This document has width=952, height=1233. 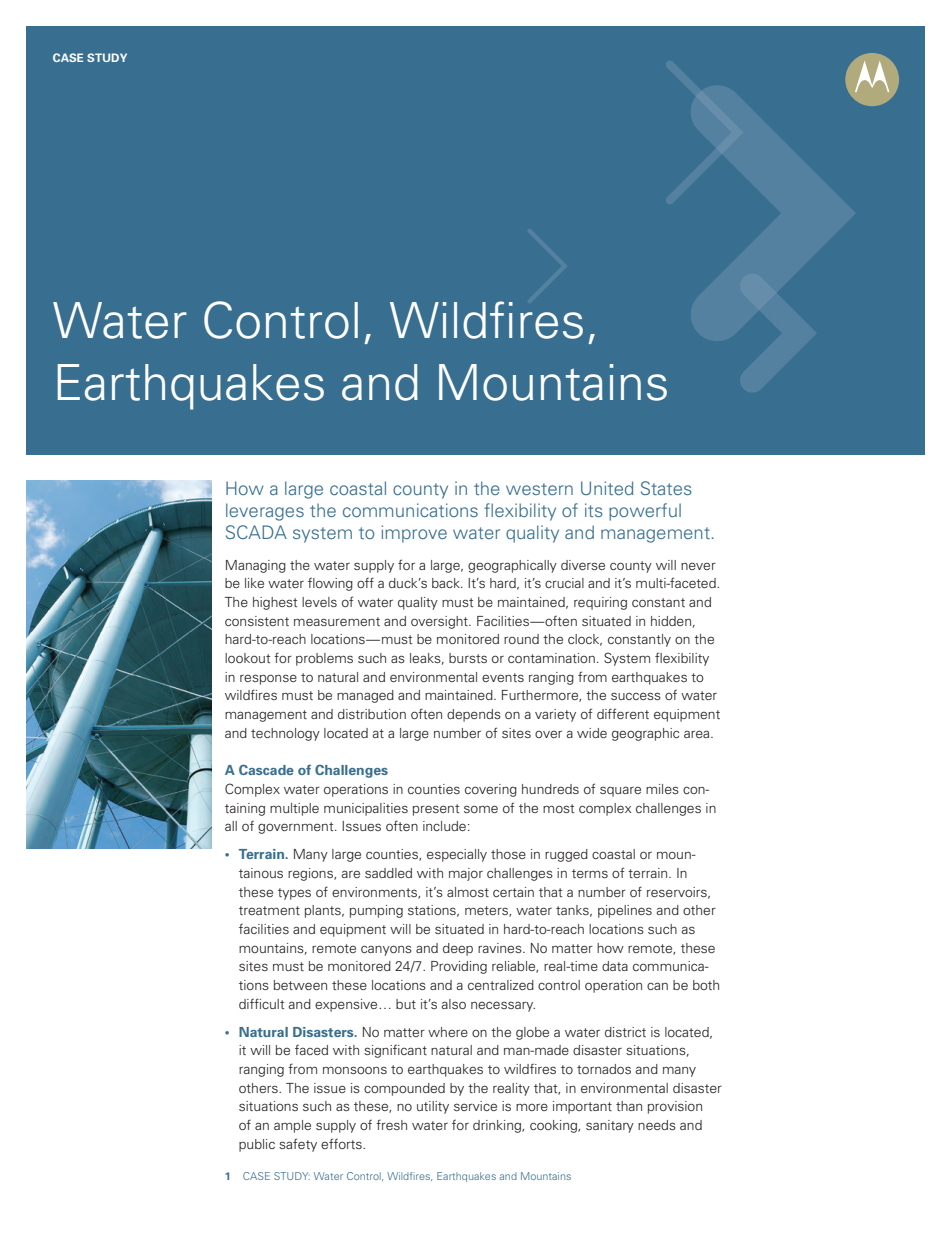 What do you see at coordinates (459, 967) in the document?
I see `Providing` at bounding box center [459, 967].
